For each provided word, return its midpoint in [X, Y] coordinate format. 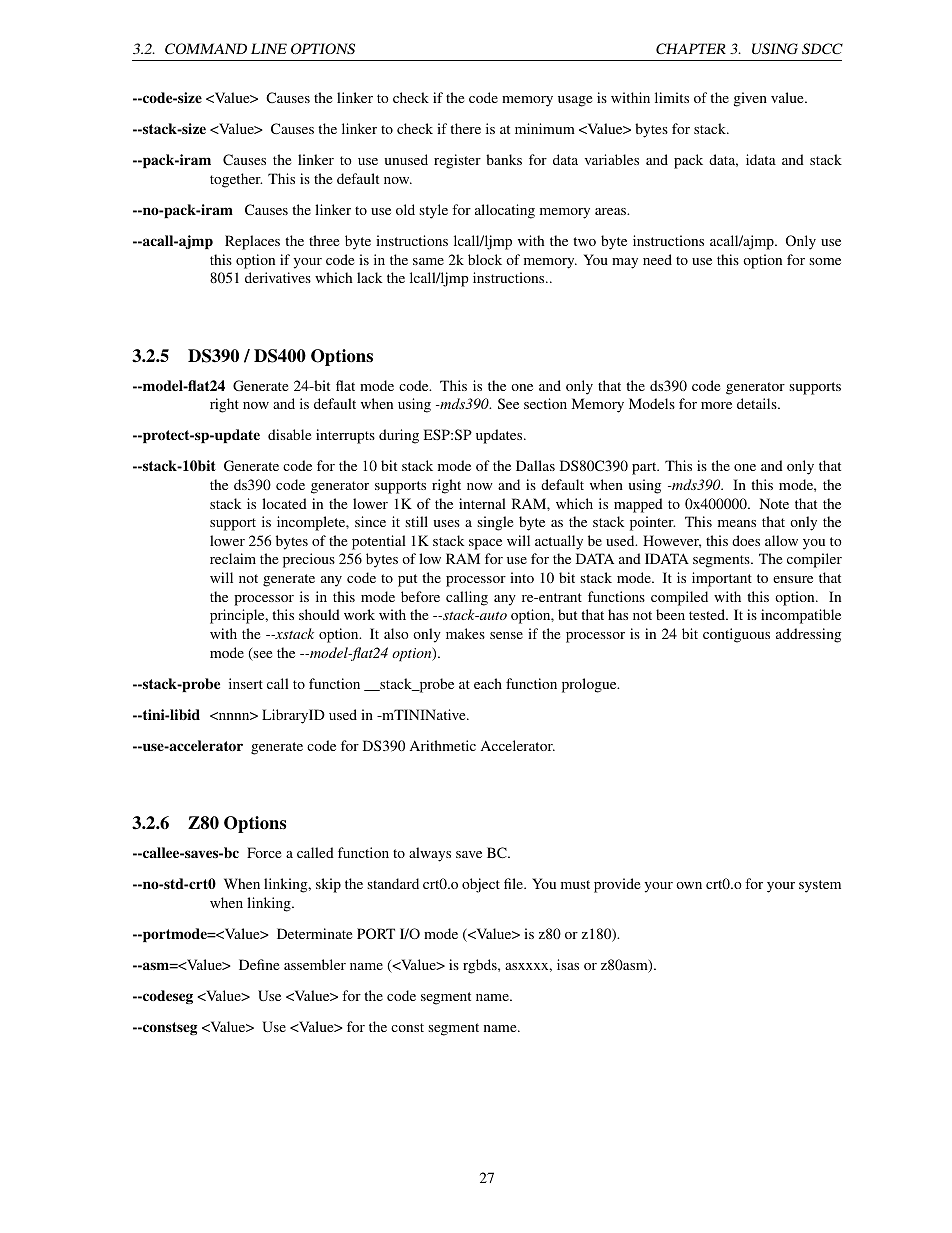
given [750, 99]
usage [575, 101]
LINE [269, 48]
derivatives [278, 277]
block [485, 259]
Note [774, 503]
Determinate [314, 933]
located [284, 503]
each [488, 683]
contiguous [736, 635]
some [825, 261]
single [495, 523]
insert [246, 683]
